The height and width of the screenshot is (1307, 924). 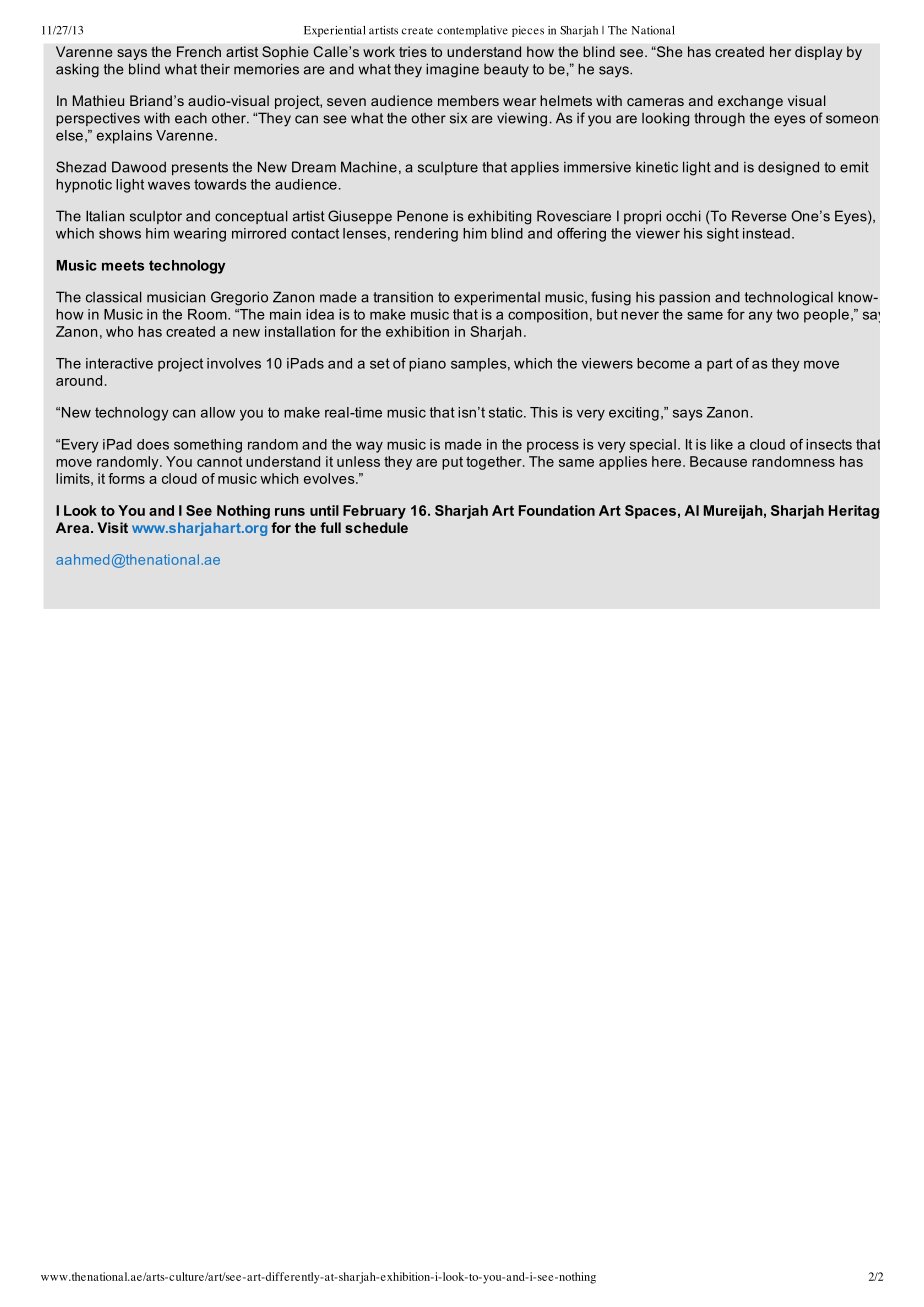 What do you see at coordinates (720, 365) in the screenshot?
I see `part` at bounding box center [720, 365].
